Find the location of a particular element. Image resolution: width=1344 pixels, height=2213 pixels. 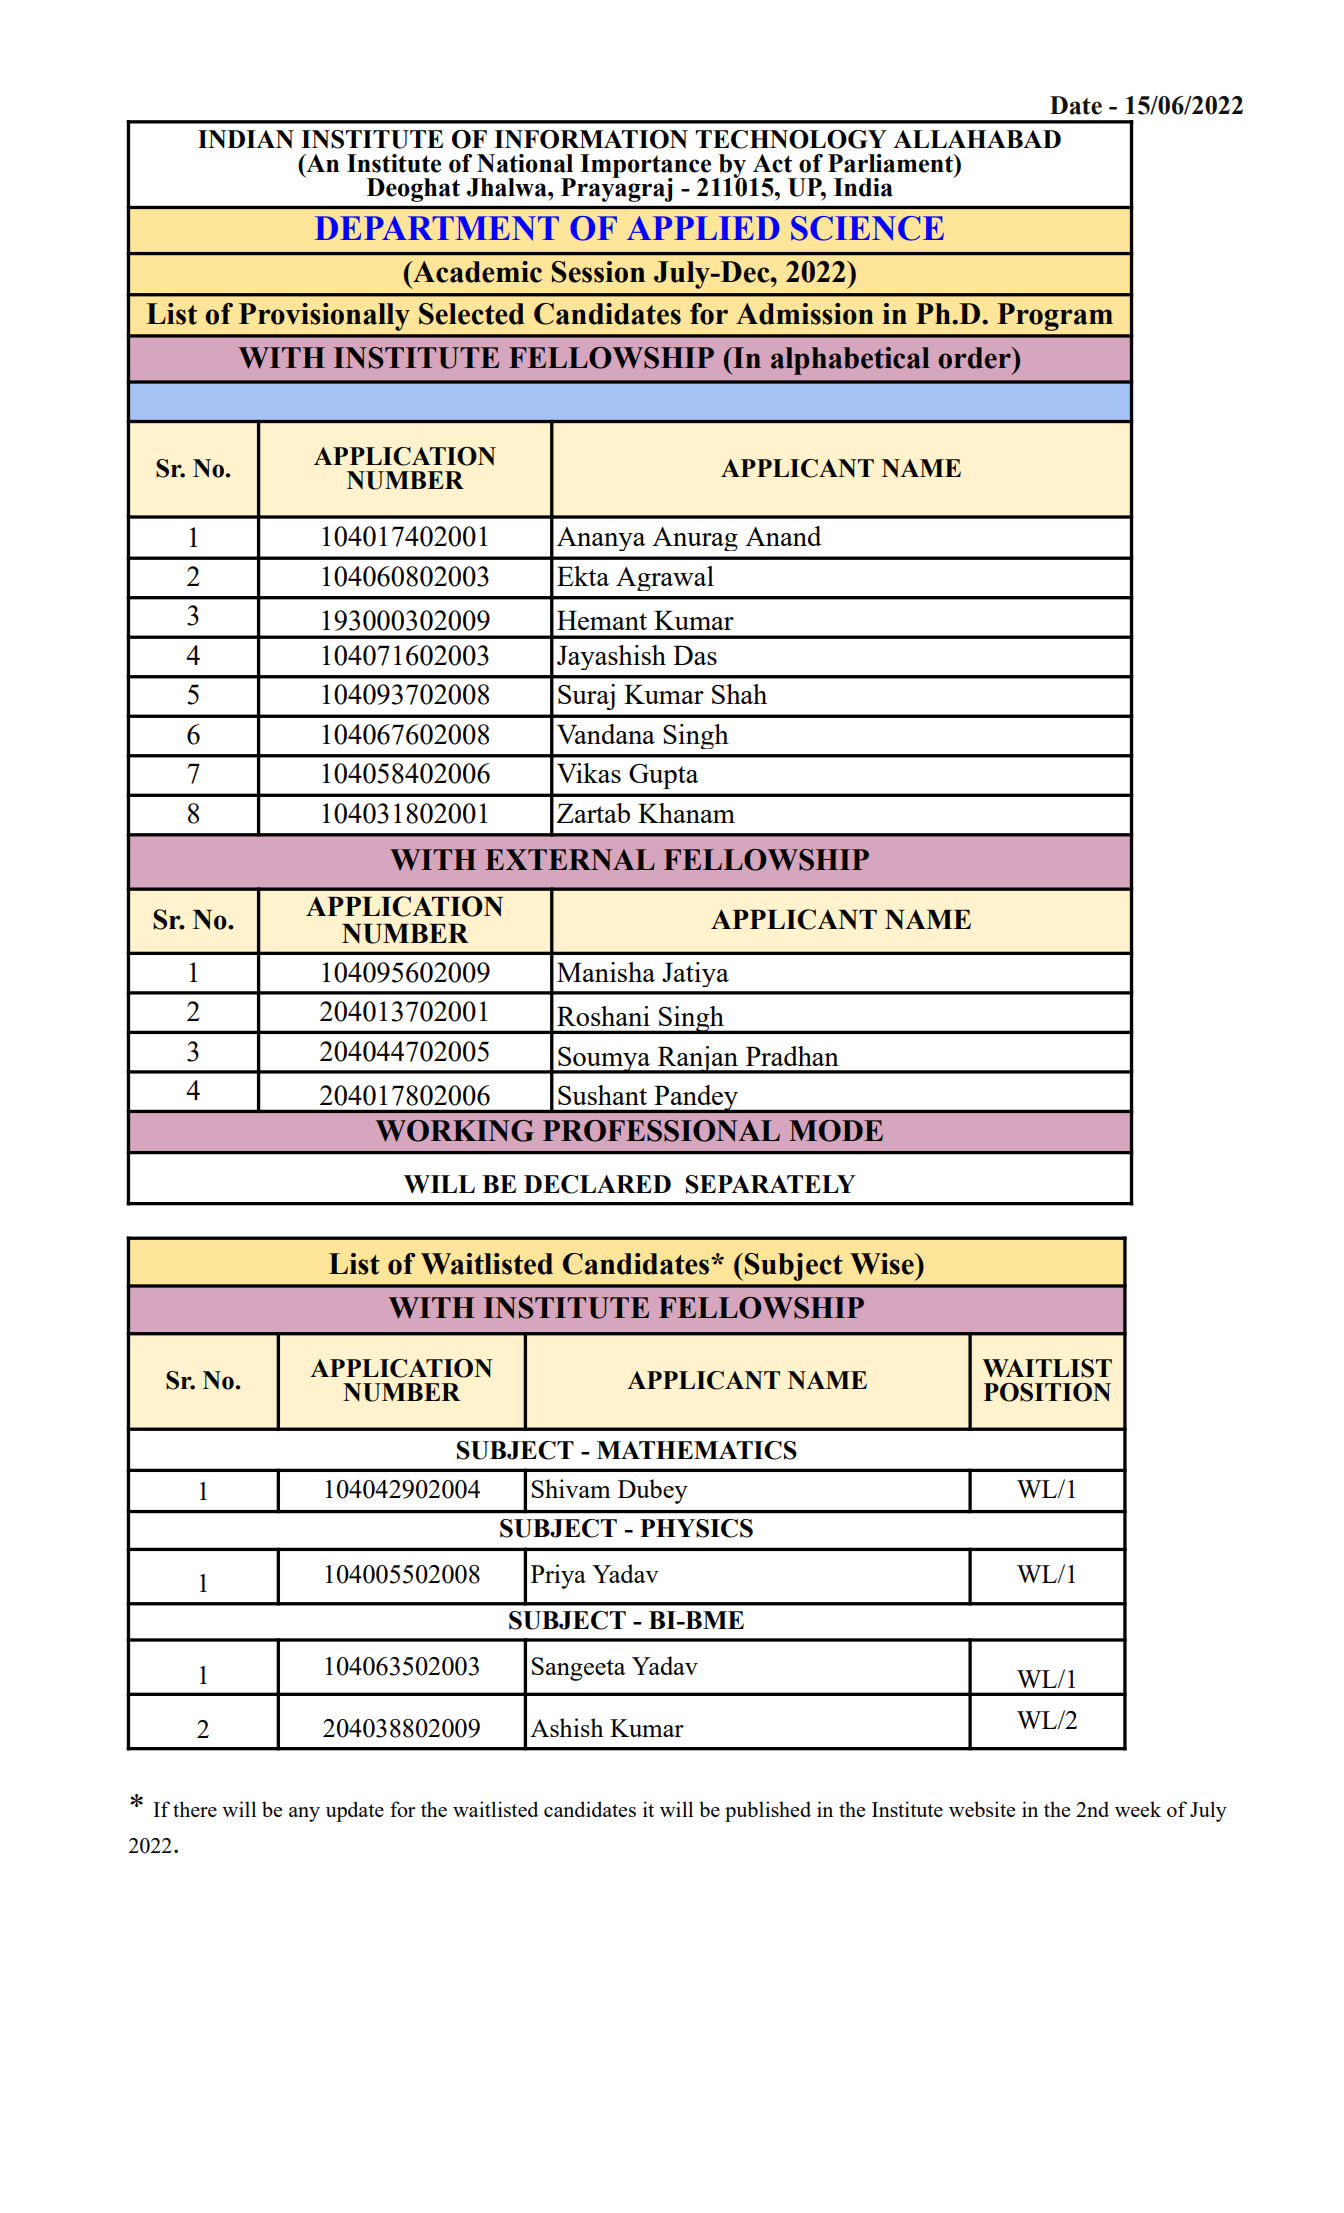

MODE is located at coordinates (836, 1131).
